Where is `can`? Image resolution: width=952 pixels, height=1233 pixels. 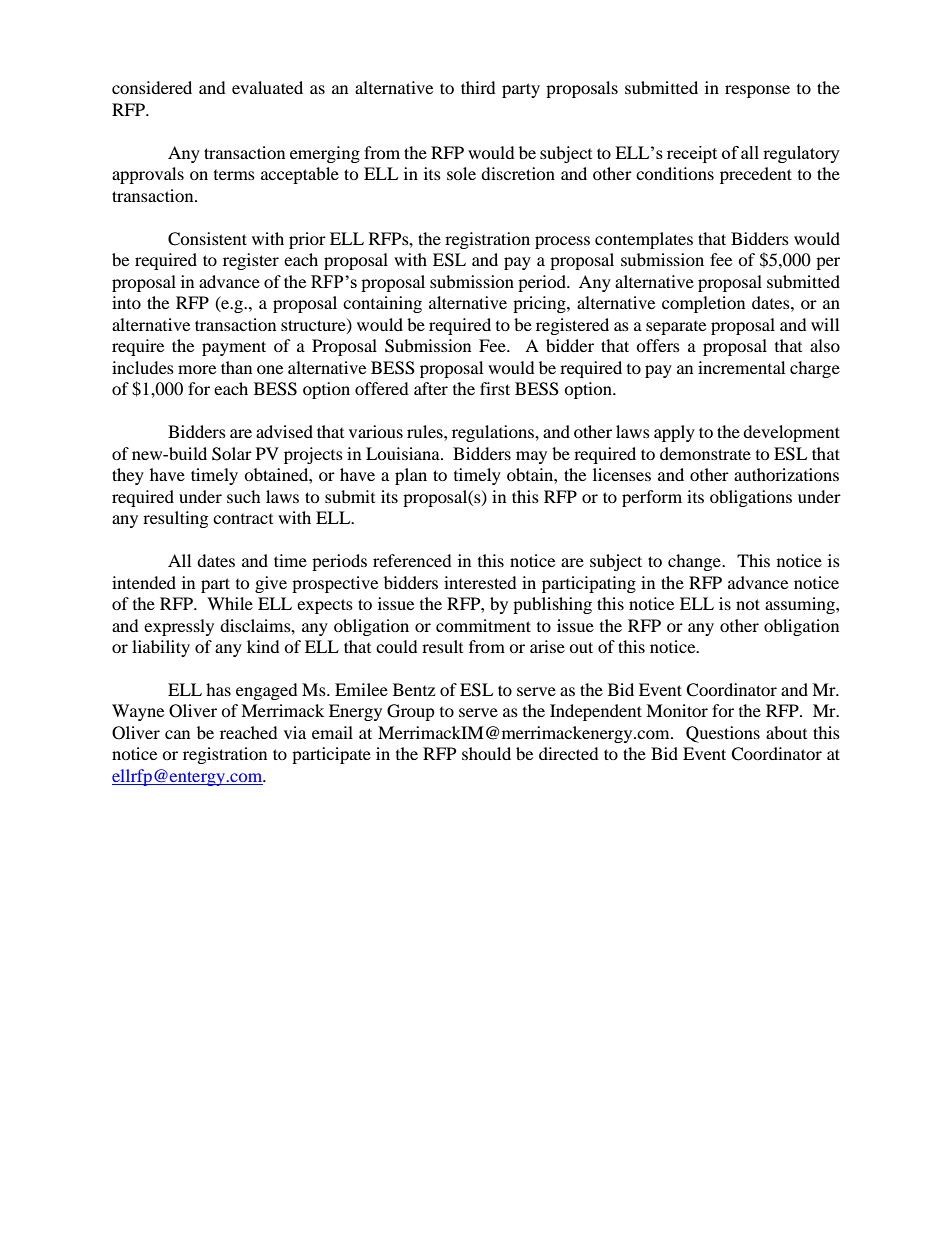 can is located at coordinates (177, 734).
